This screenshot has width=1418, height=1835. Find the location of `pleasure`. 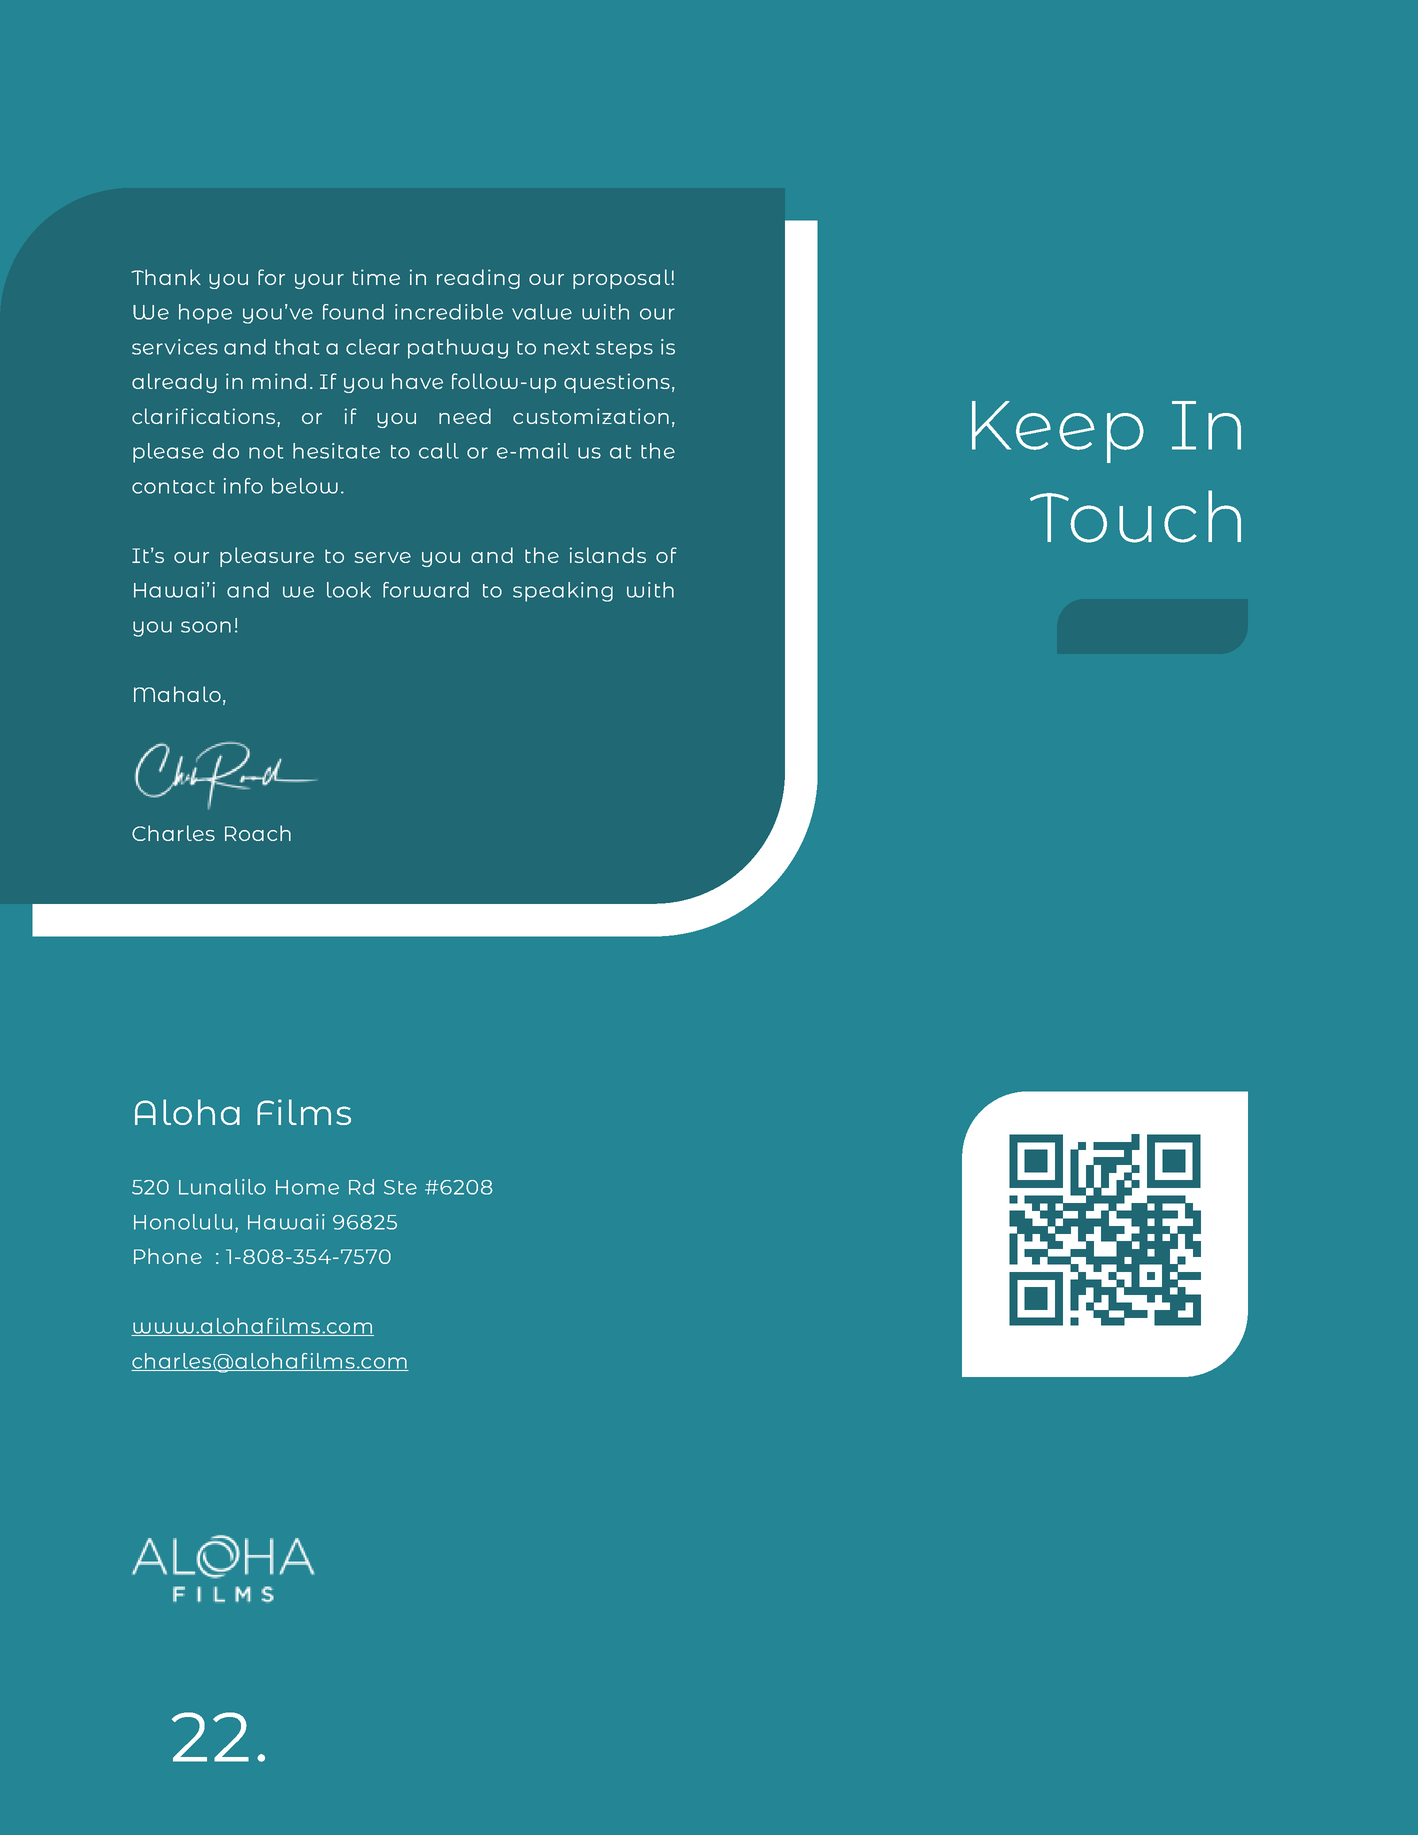

pleasure is located at coordinates (267, 557).
